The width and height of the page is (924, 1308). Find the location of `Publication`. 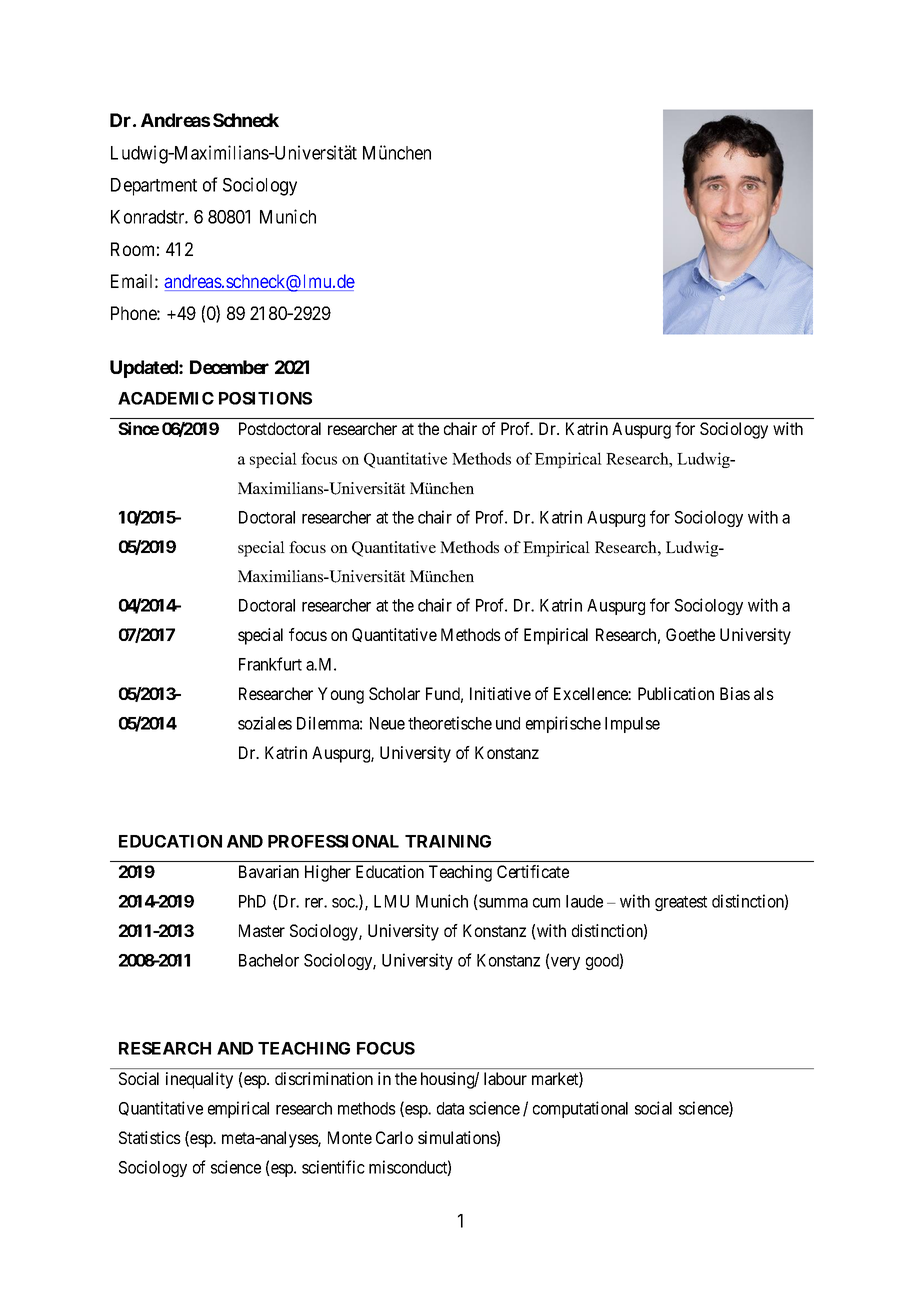

Publication is located at coordinates (676, 693).
